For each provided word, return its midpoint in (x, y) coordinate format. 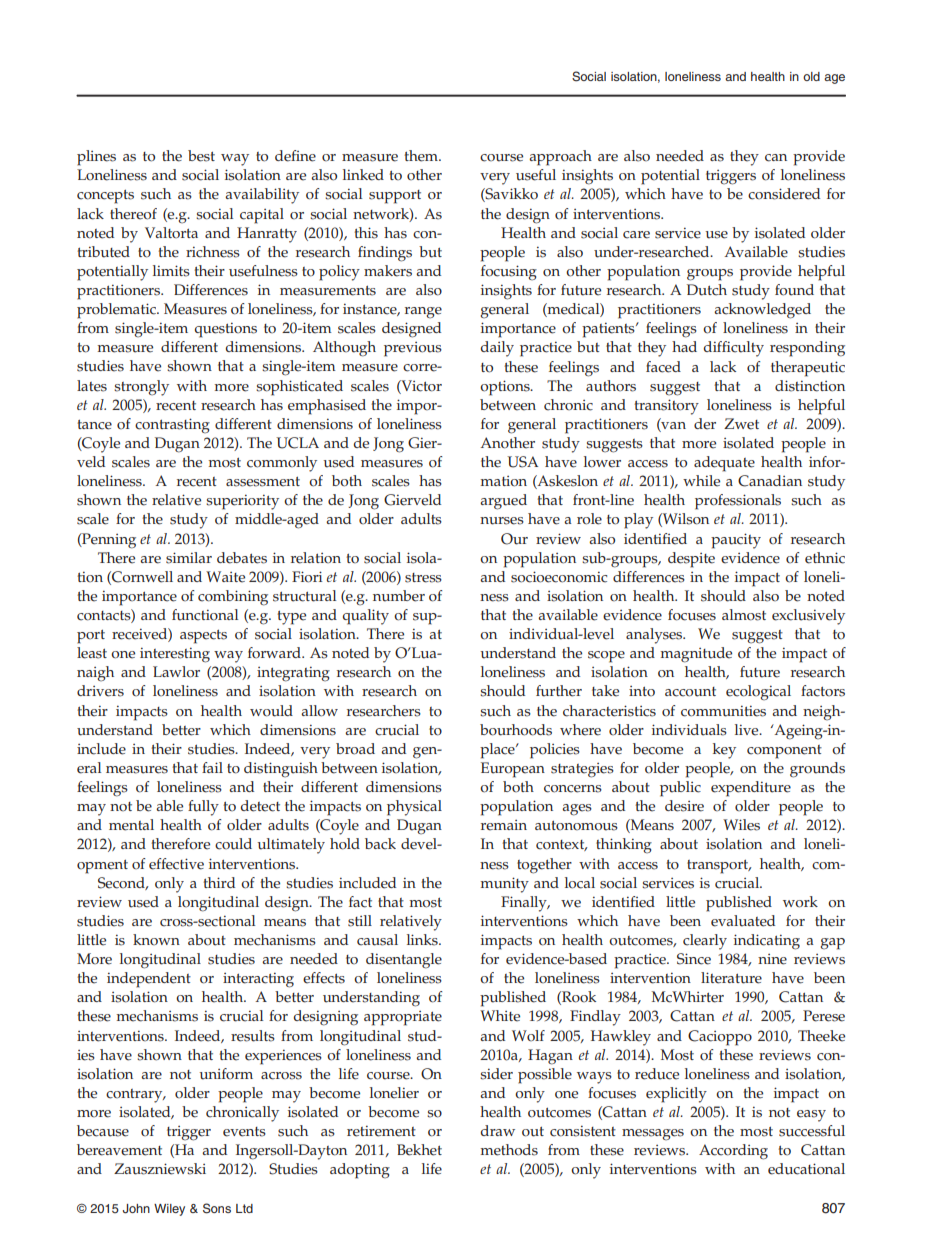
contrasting (172, 426)
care (636, 235)
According (733, 1152)
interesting (175, 655)
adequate (724, 464)
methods (509, 1150)
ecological (758, 693)
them (422, 156)
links (423, 940)
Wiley (169, 1210)
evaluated (743, 921)
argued (503, 502)
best (201, 156)
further (559, 691)
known (156, 940)
